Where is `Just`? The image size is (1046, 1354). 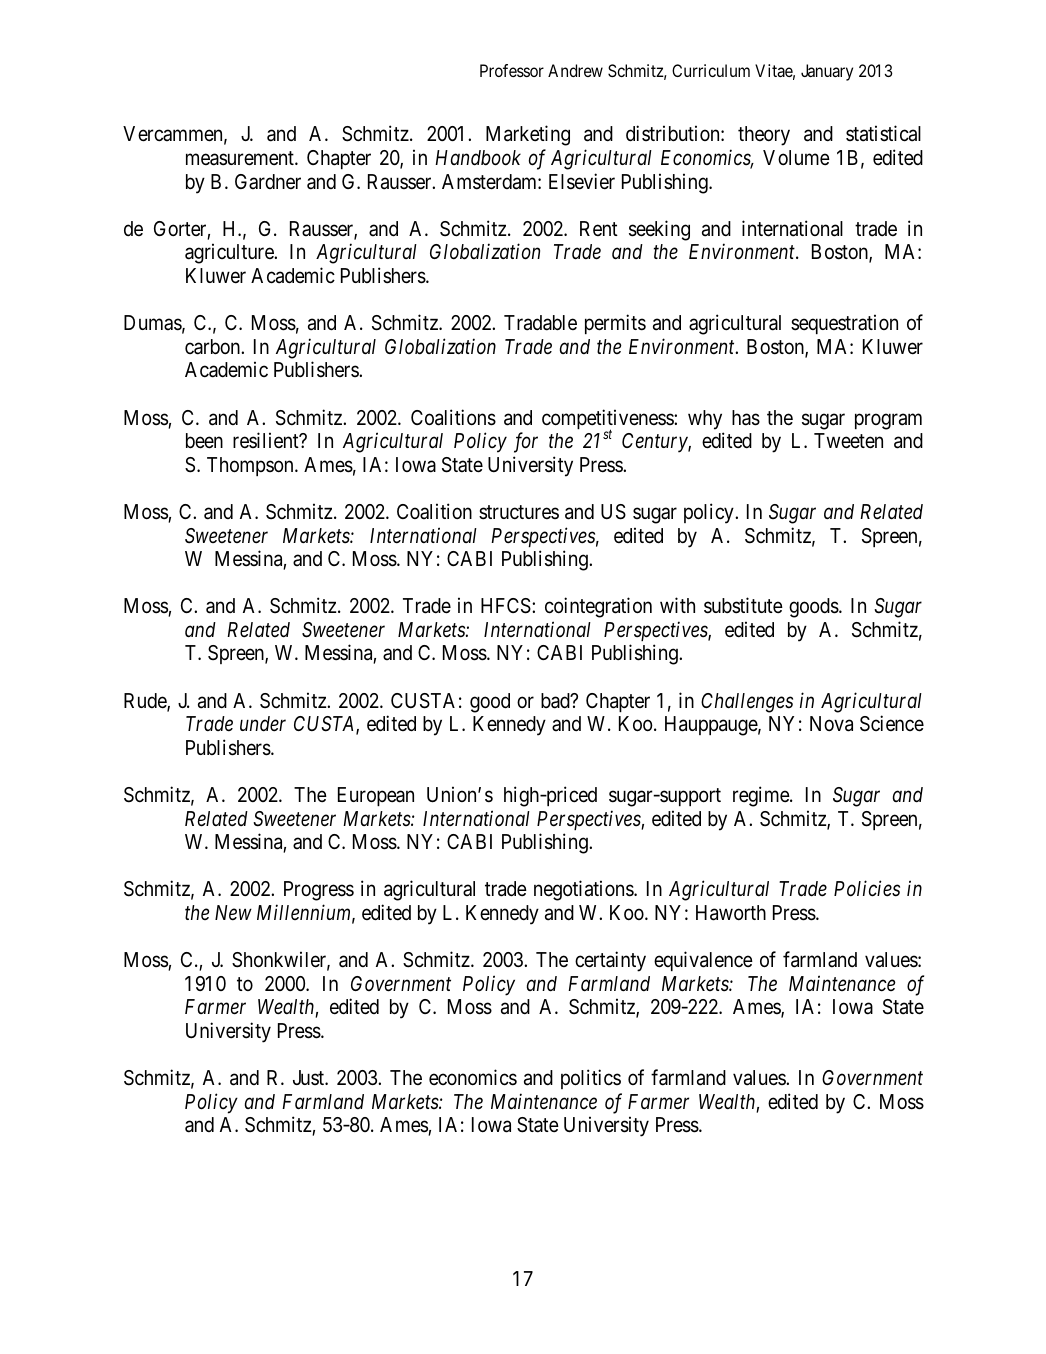
Just is located at coordinates (309, 1077).
